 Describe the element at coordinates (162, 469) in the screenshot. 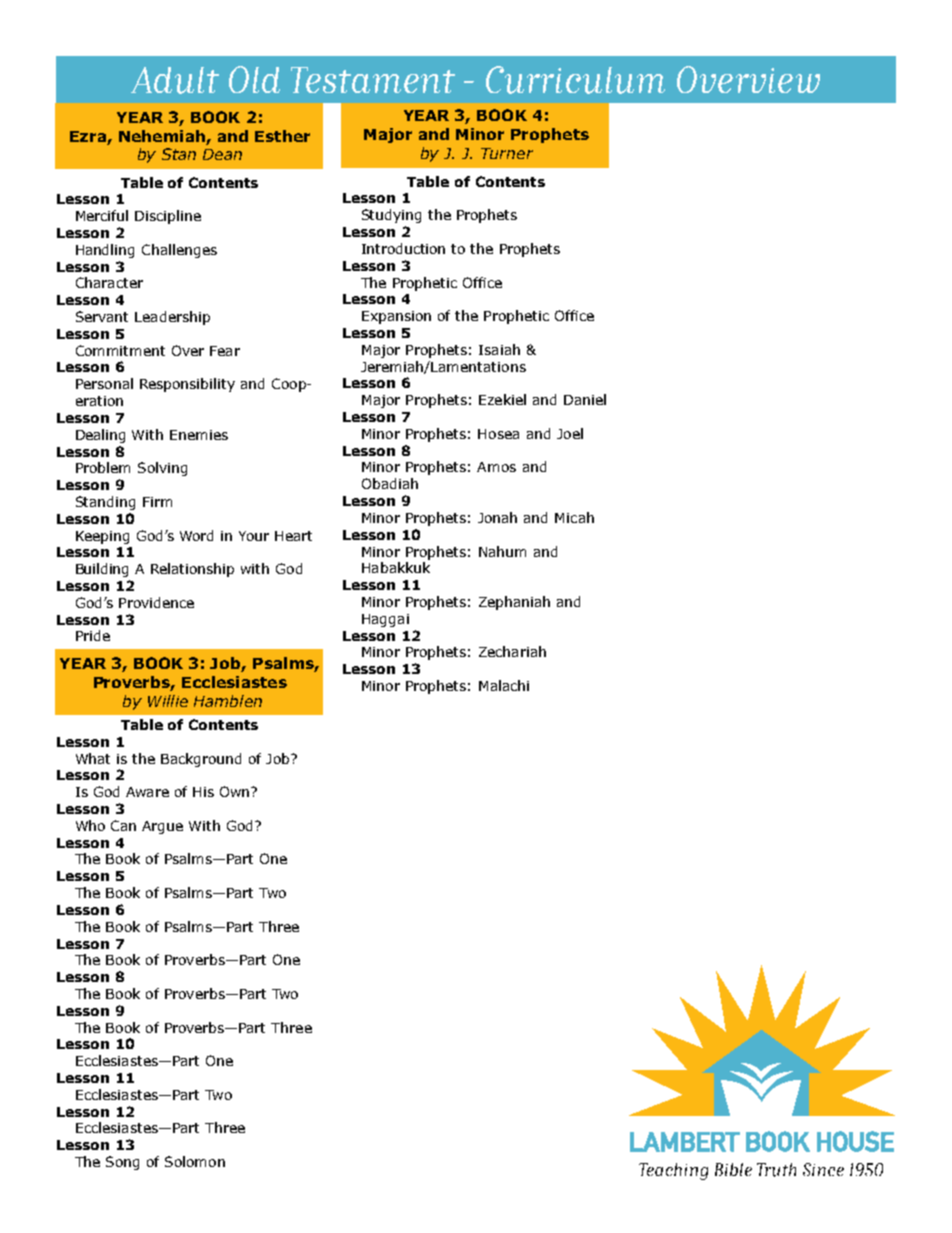

I see `Solving` at that location.
